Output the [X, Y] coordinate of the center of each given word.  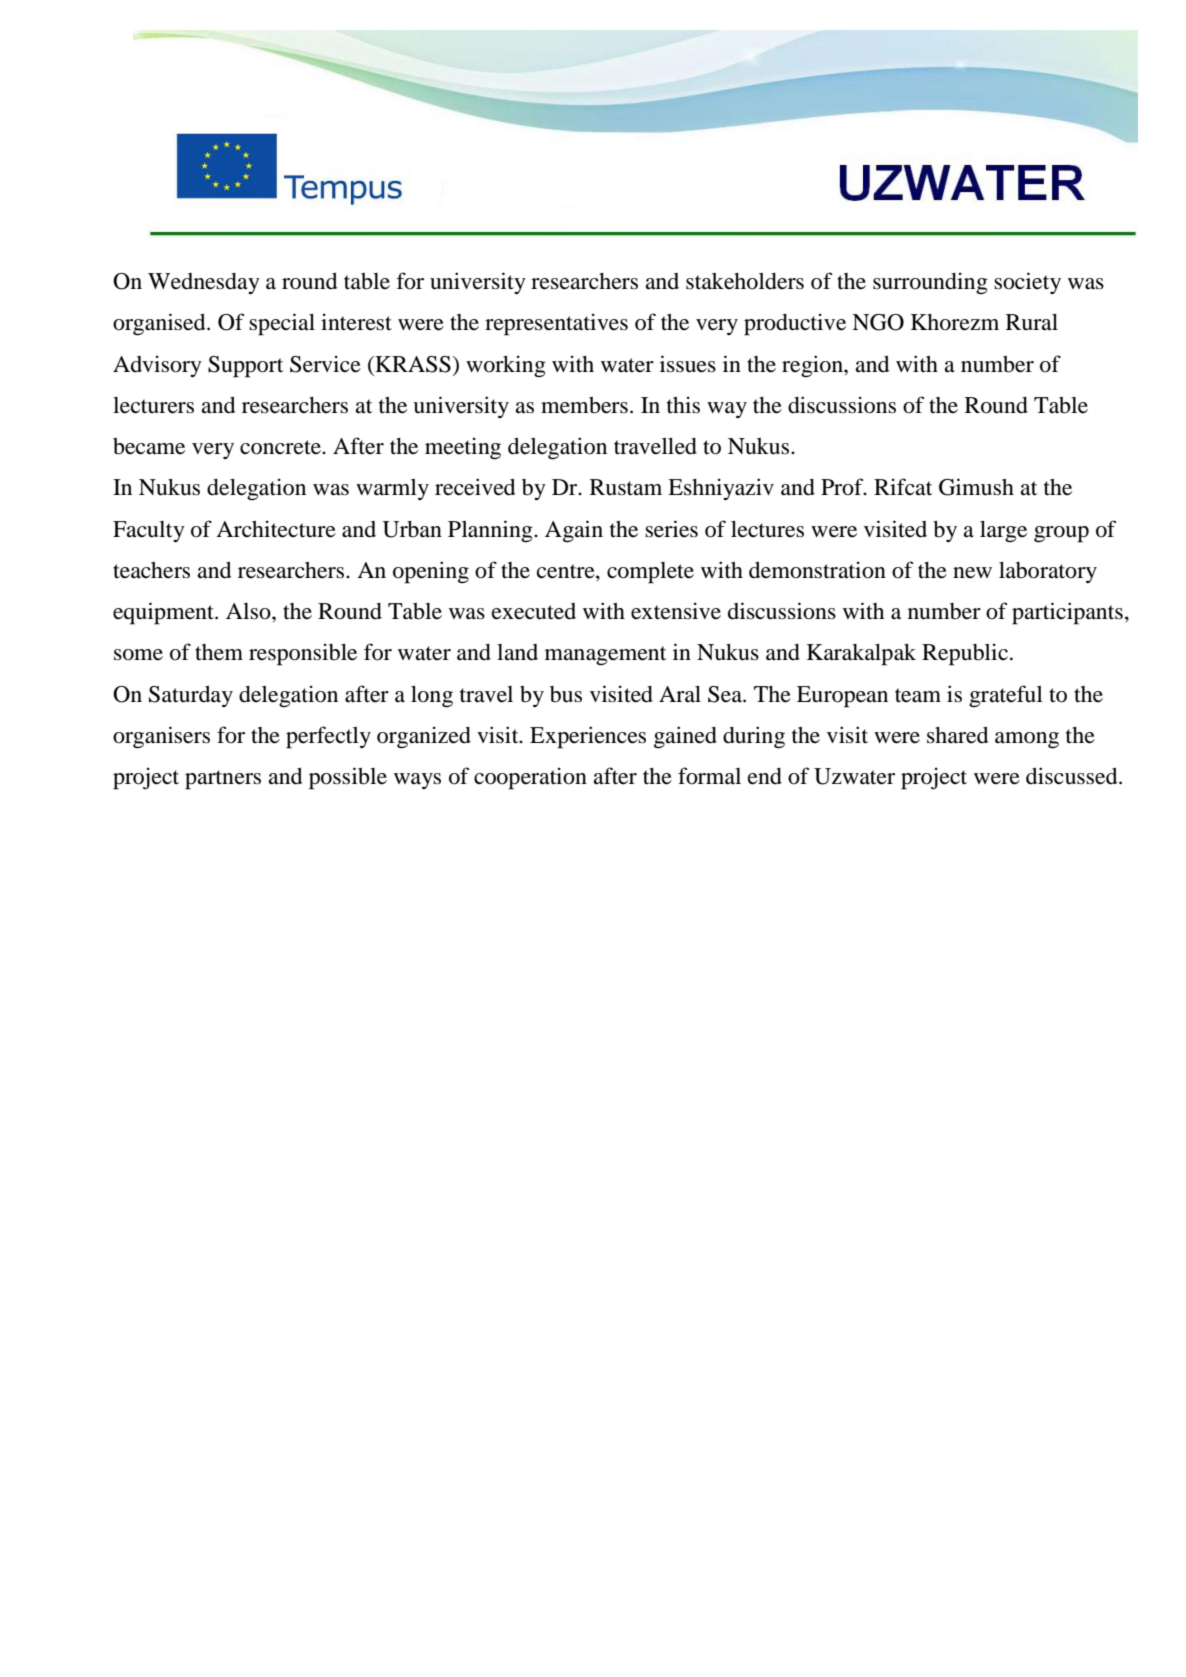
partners [223, 780]
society [1027, 283]
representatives [556, 324]
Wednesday [204, 283]
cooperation [530, 778]
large [1003, 532]
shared [957, 735]
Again [574, 531]
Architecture [276, 529]
